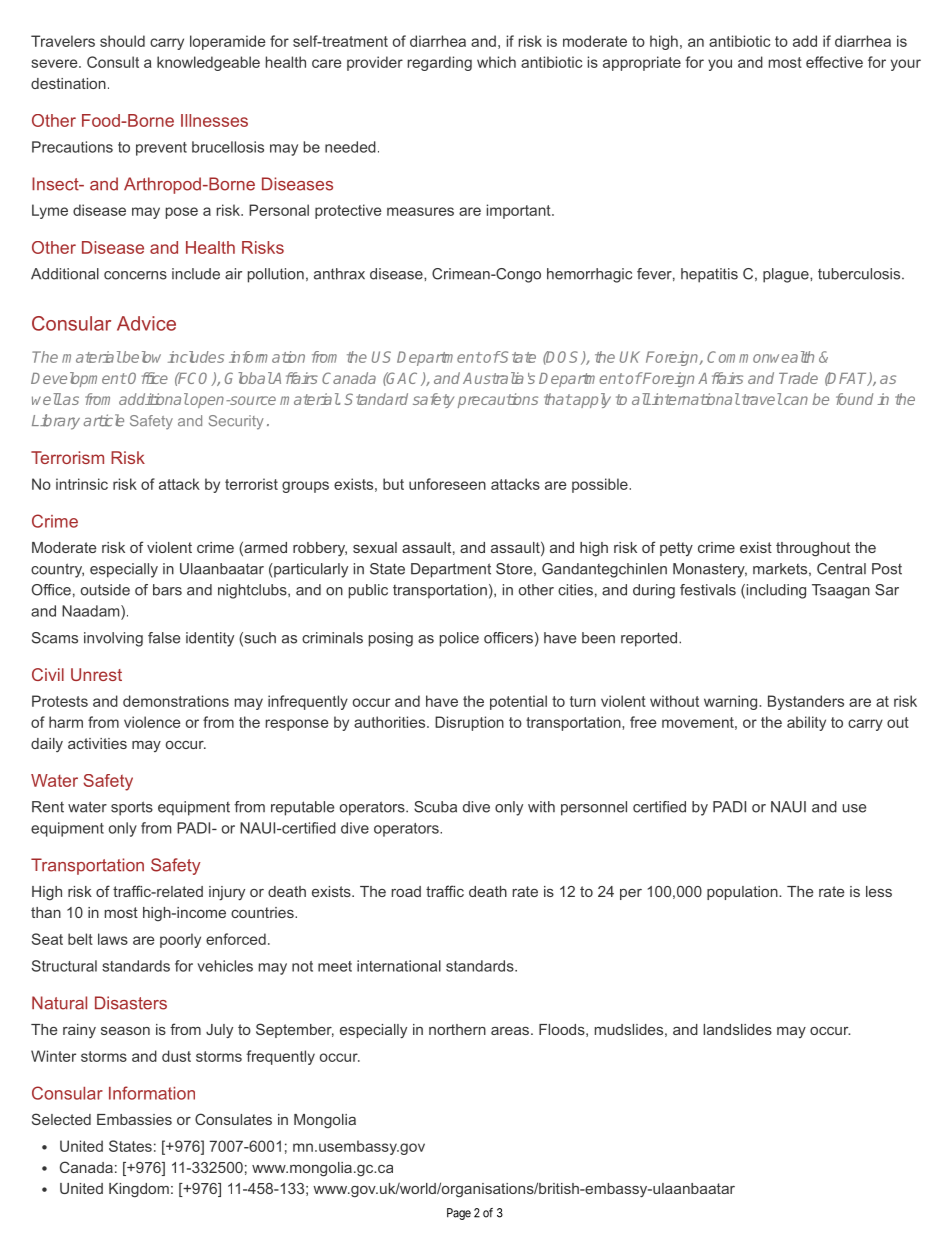 The height and width of the screenshot is (1233, 952). I want to click on Trade, so click(798, 378).
